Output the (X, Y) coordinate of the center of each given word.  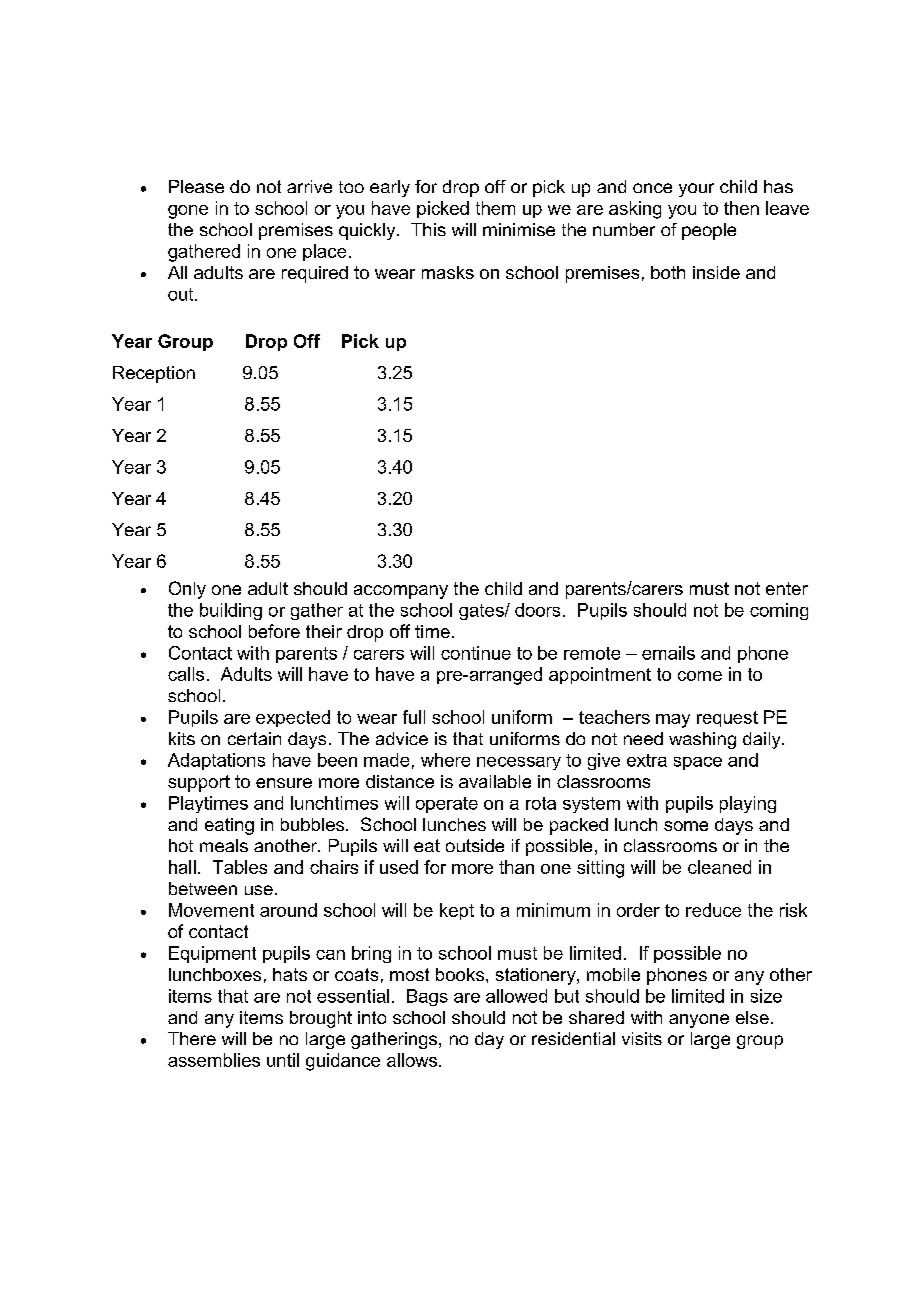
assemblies (214, 1060)
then (741, 208)
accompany (401, 592)
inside (716, 272)
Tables (240, 867)
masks (448, 272)
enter (787, 588)
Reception (154, 374)
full (414, 717)
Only (187, 590)
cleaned (719, 867)
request (727, 719)
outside (475, 845)
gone (188, 212)
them (495, 208)
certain (254, 738)
